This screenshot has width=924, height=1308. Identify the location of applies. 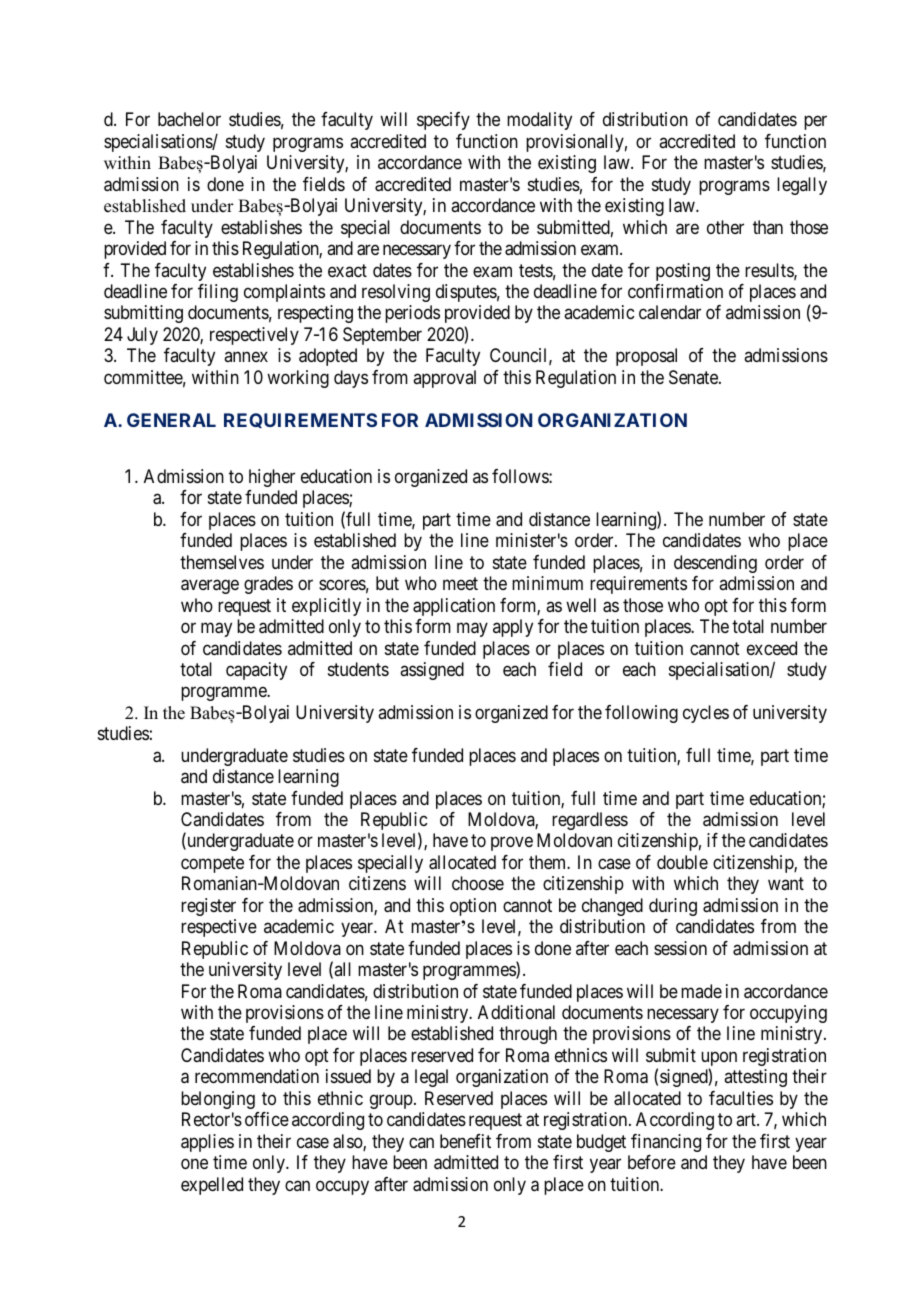
(207, 1143).
